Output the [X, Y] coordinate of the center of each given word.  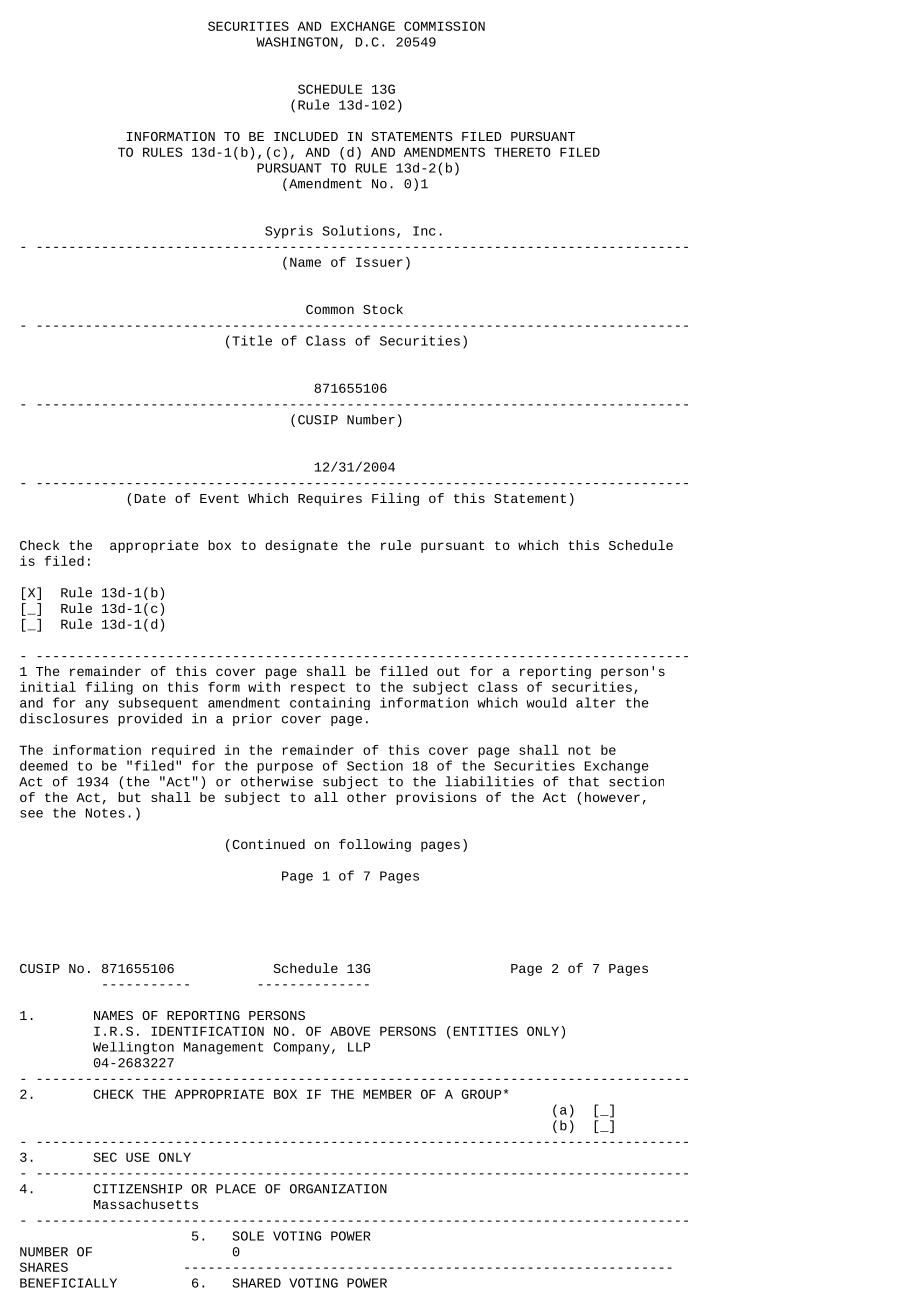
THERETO [522, 152]
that [583, 781]
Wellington [133, 1048]
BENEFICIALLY [68, 1283]
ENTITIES [486, 1031]
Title [252, 340]
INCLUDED [306, 136]
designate [301, 546]
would [546, 702]
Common [330, 309]
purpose [285, 768]
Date [150, 498]
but [129, 797]
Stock [383, 309]
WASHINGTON [297, 42]
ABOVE [350, 1031]
